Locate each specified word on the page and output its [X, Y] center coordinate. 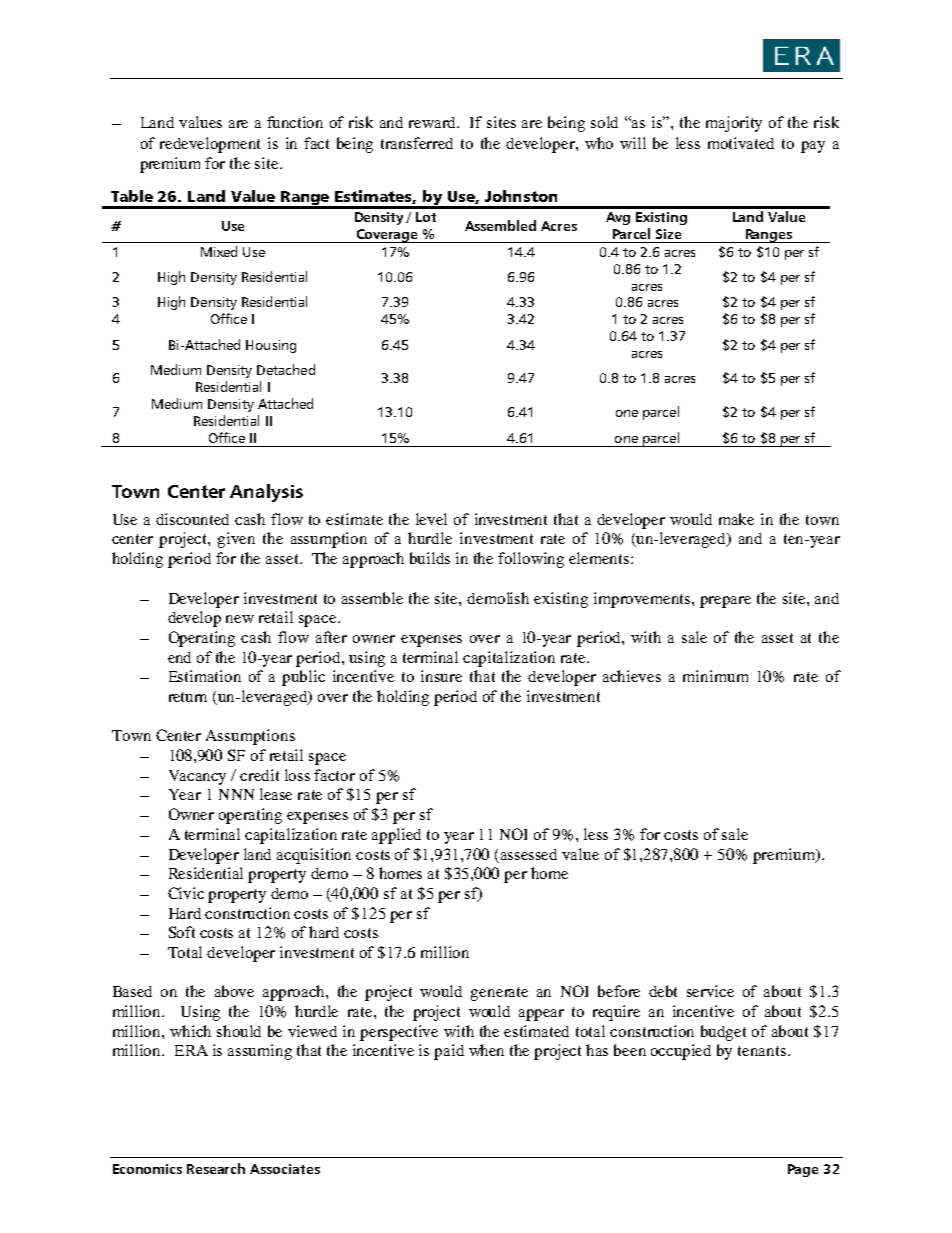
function [295, 122]
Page [803, 1170]
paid [449, 1052]
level [431, 519]
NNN [236, 794]
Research [216, 1168]
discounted [192, 519]
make [736, 519]
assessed [529, 854]
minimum [715, 676]
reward [434, 122]
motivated [741, 143]
